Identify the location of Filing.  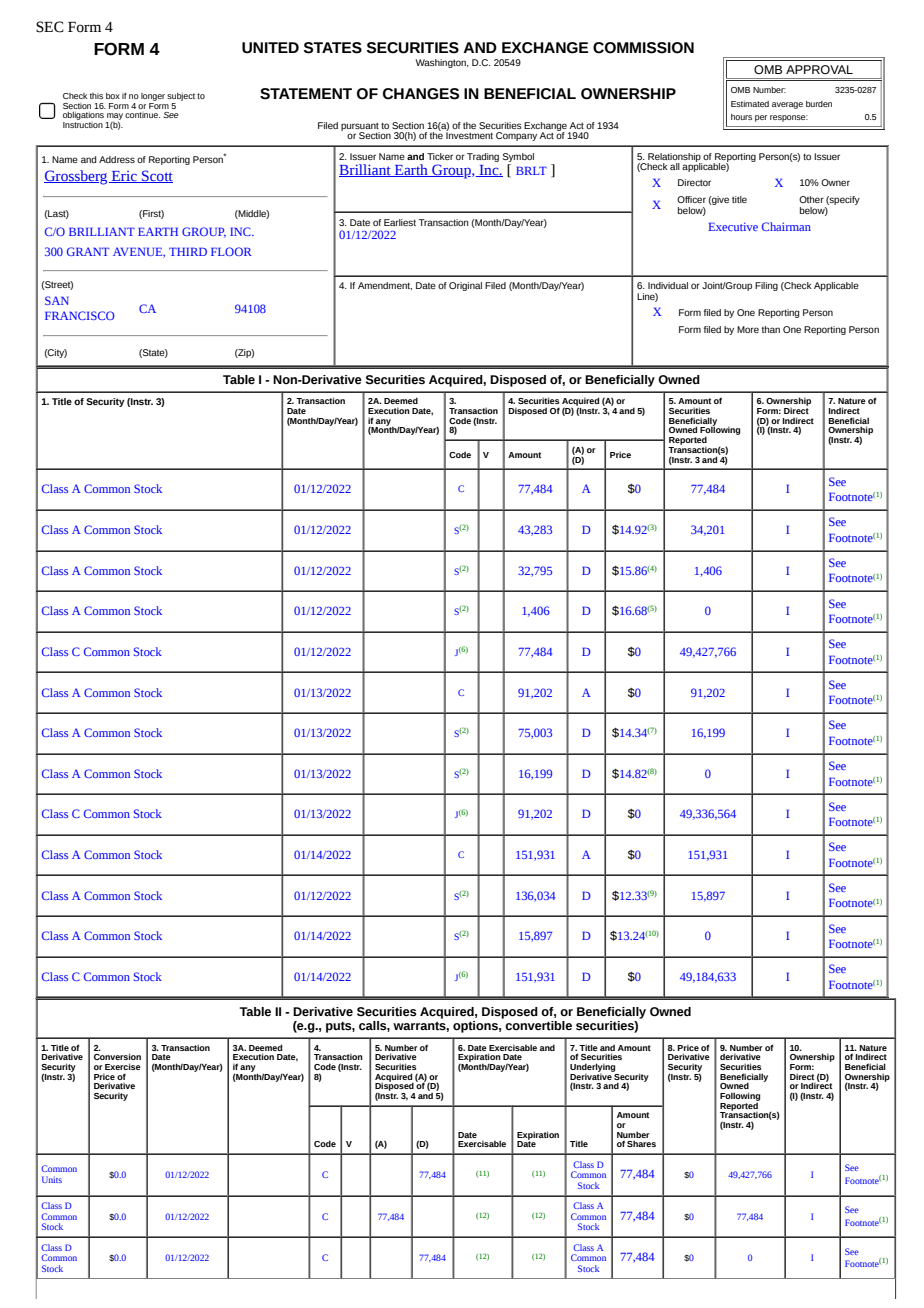
(766, 286).
